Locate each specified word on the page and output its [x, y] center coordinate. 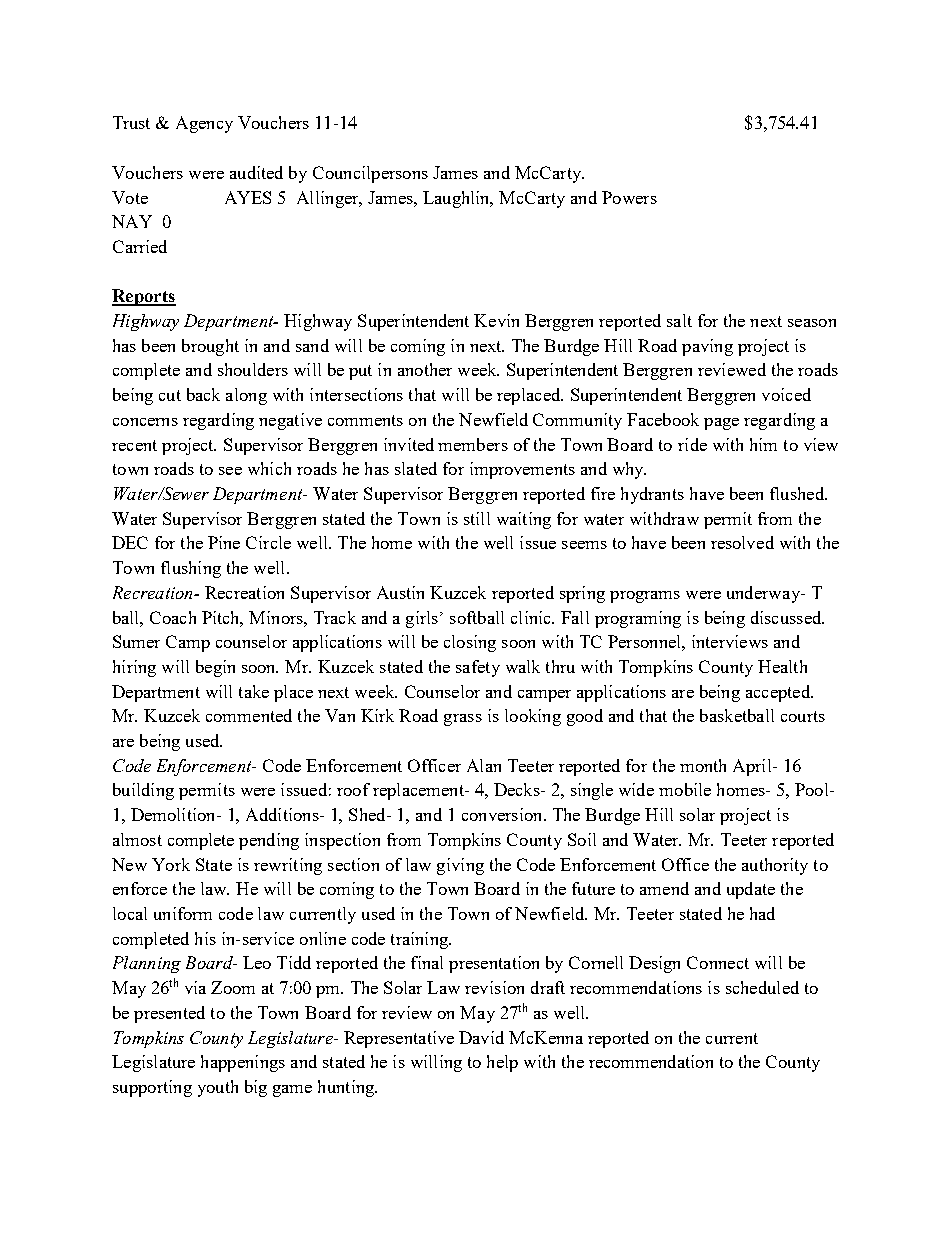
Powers [629, 197]
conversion [503, 814]
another [425, 369]
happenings [243, 1063]
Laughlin [457, 199]
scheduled [762, 987]
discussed [787, 617]
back [203, 394]
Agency [204, 124]
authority [775, 866]
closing [470, 643]
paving [707, 347]
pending [269, 841]
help [502, 1063]
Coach [173, 617]
